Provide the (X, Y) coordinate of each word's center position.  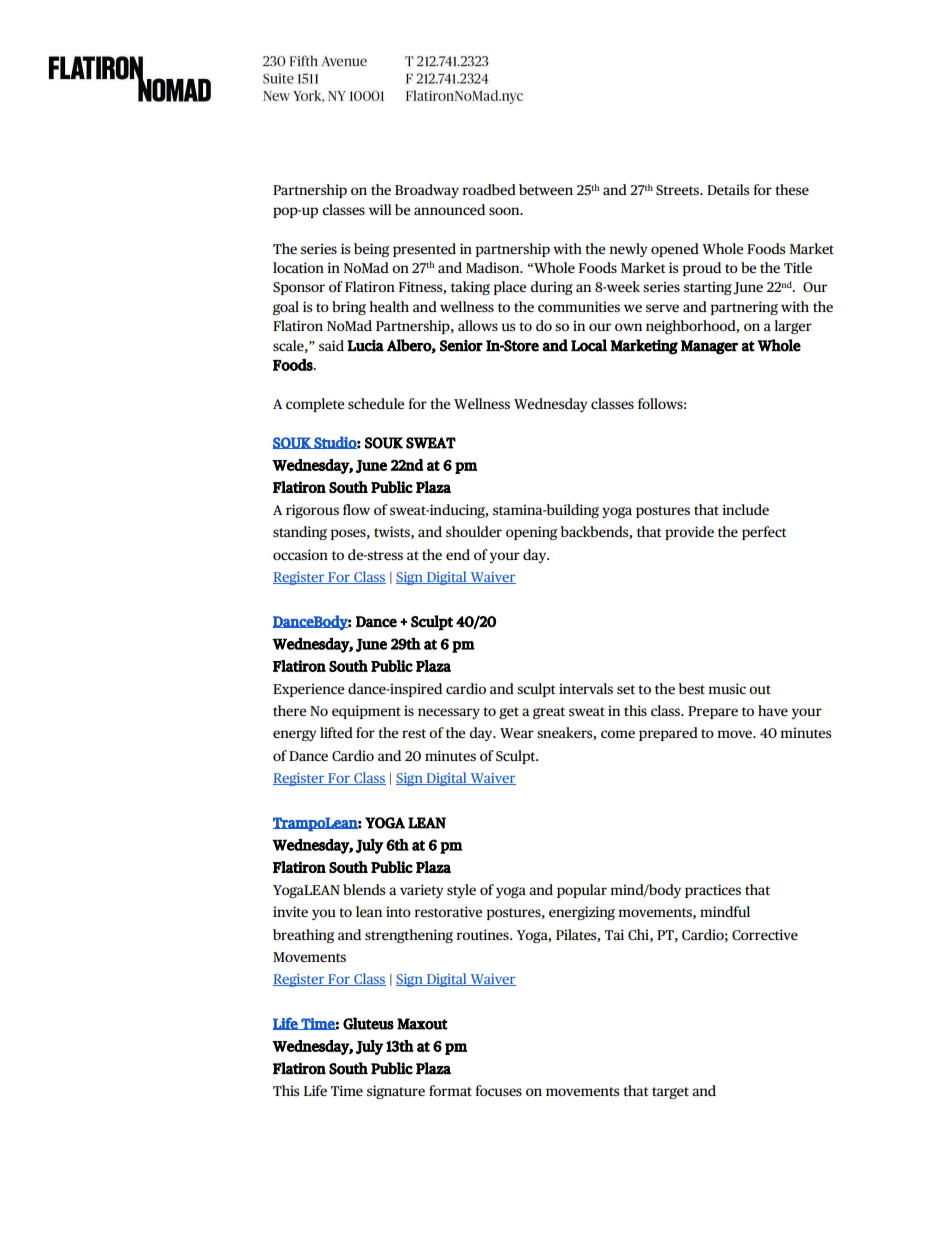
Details (728, 189)
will (380, 209)
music (727, 688)
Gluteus (368, 1023)
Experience (309, 690)
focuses (498, 1090)
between (546, 189)
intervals (586, 688)
